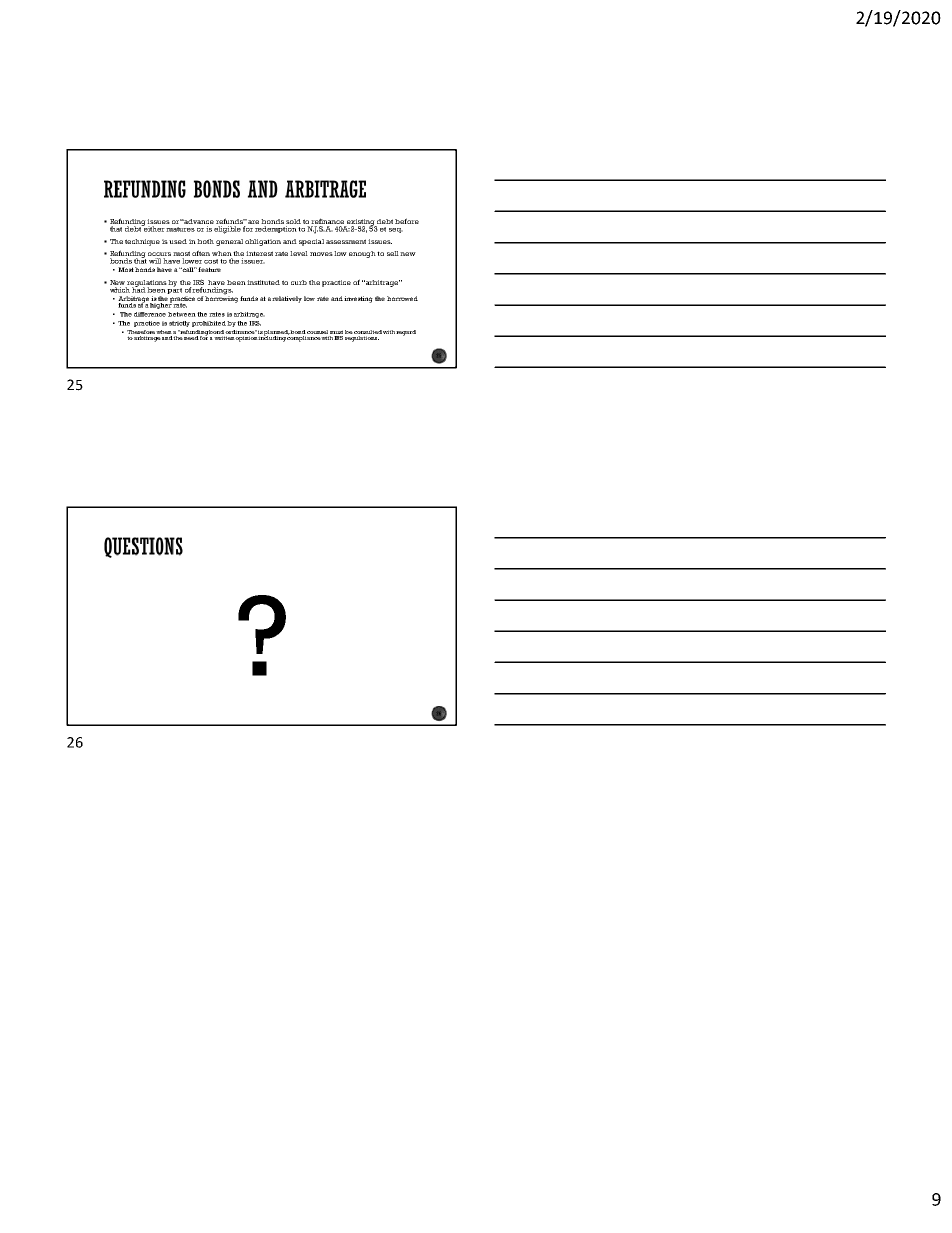 This page has height=1233, width=952. Describe the element at coordinates (328, 222) in the page. I see `refinance` at that location.
